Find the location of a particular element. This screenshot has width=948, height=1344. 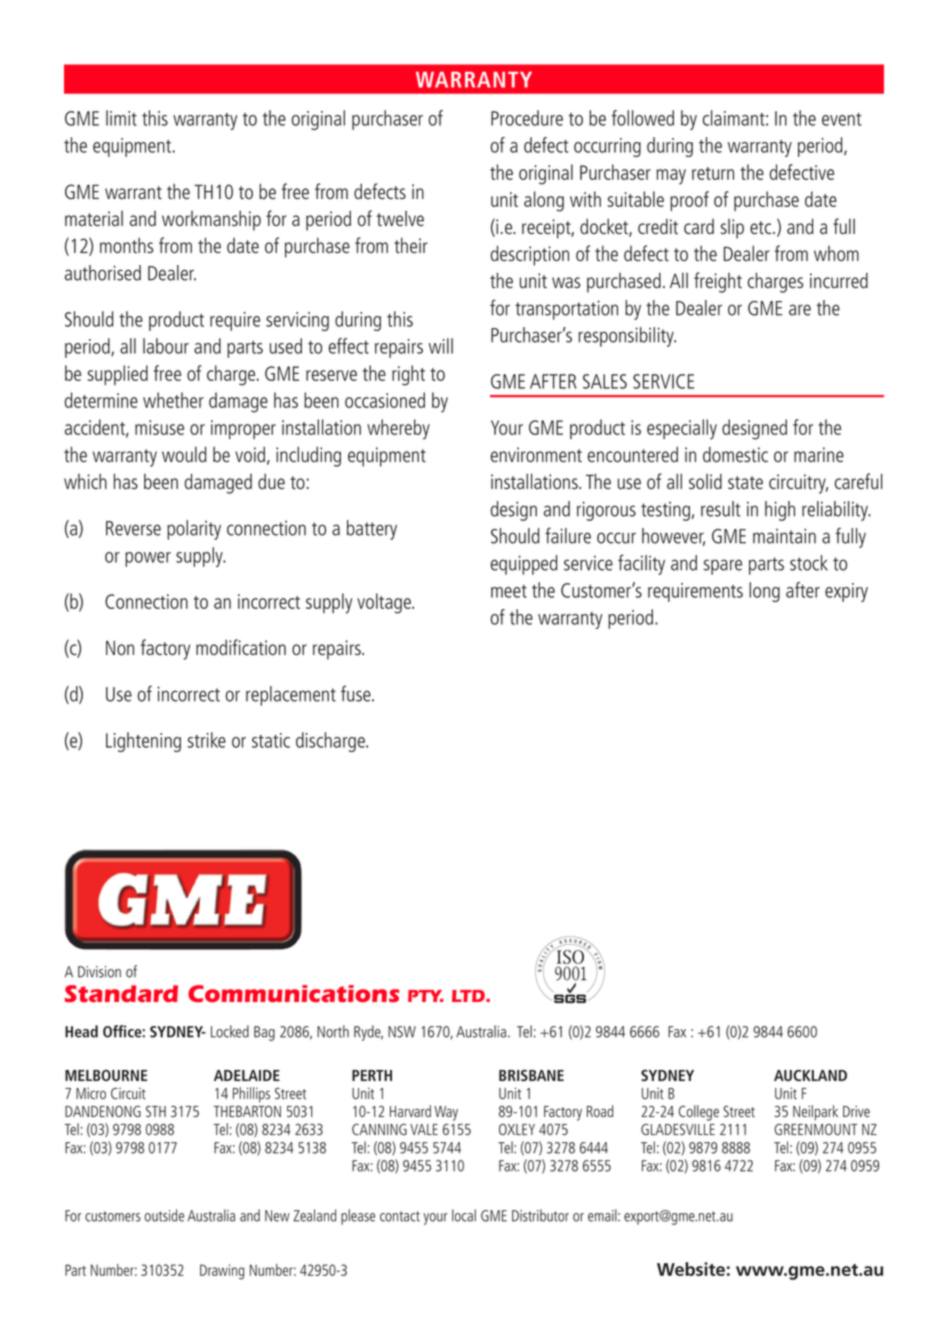

limit is located at coordinates (121, 118).
